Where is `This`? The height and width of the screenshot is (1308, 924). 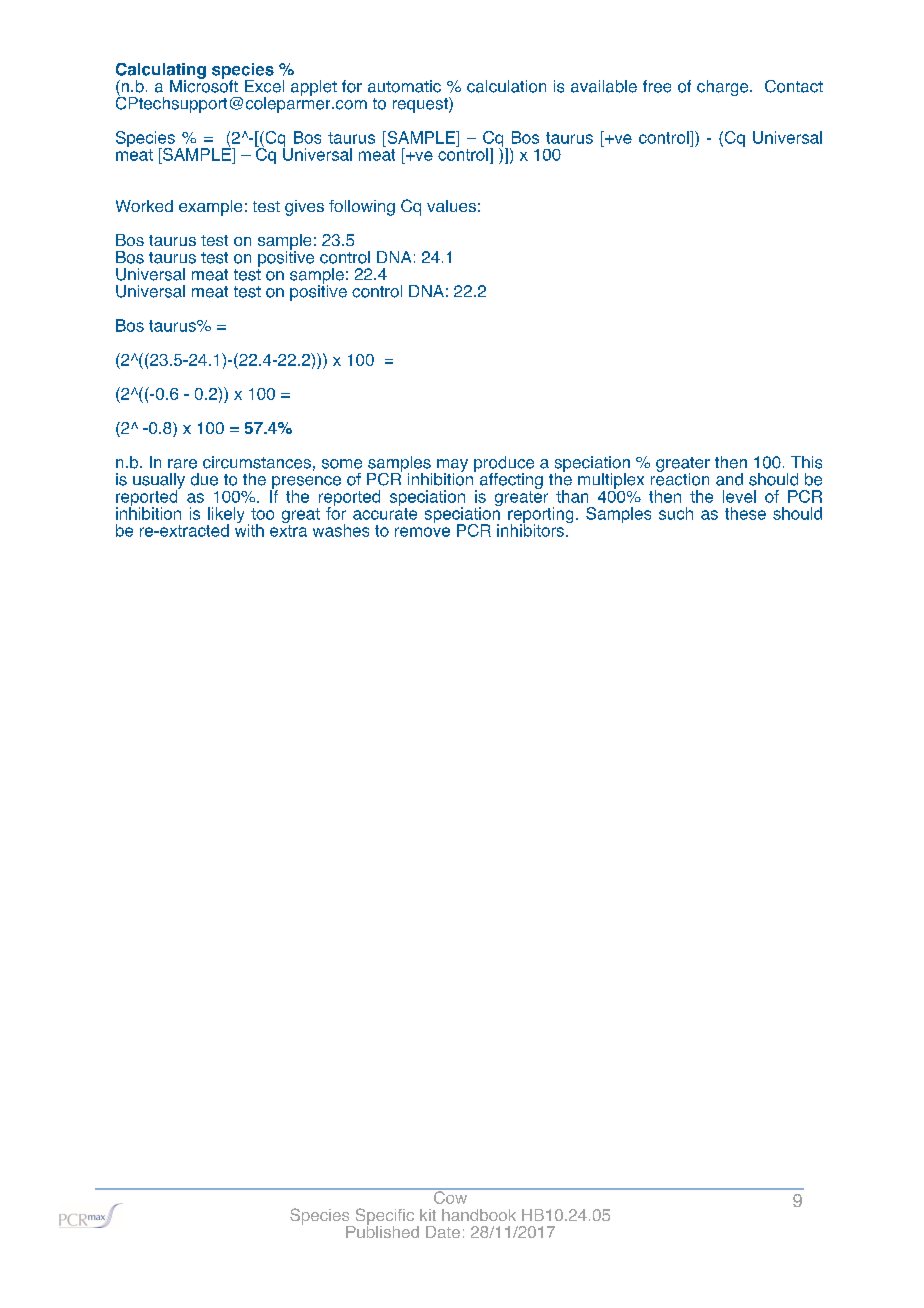
This is located at coordinates (806, 462).
